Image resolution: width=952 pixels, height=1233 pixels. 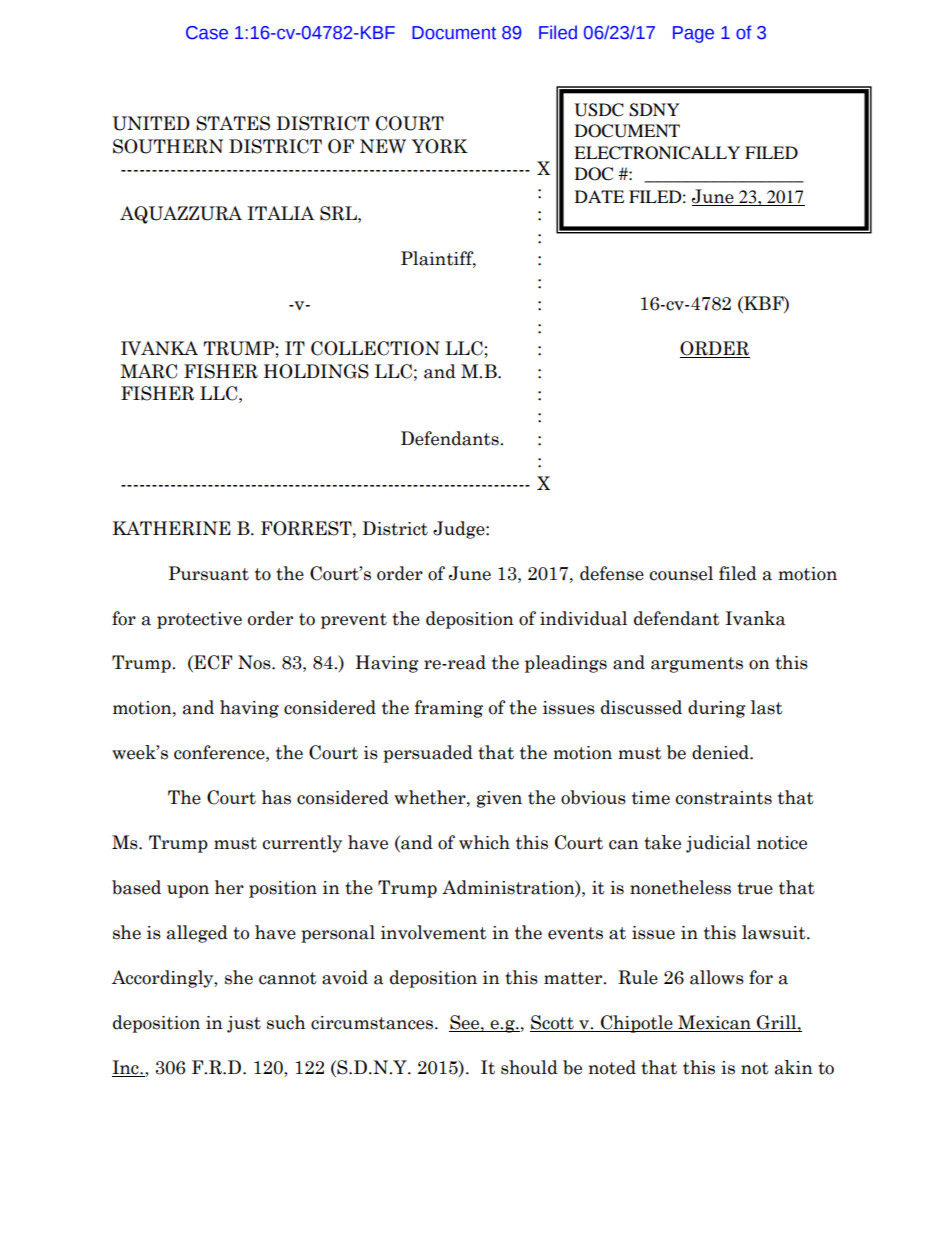 I want to click on counsel, so click(x=681, y=573).
